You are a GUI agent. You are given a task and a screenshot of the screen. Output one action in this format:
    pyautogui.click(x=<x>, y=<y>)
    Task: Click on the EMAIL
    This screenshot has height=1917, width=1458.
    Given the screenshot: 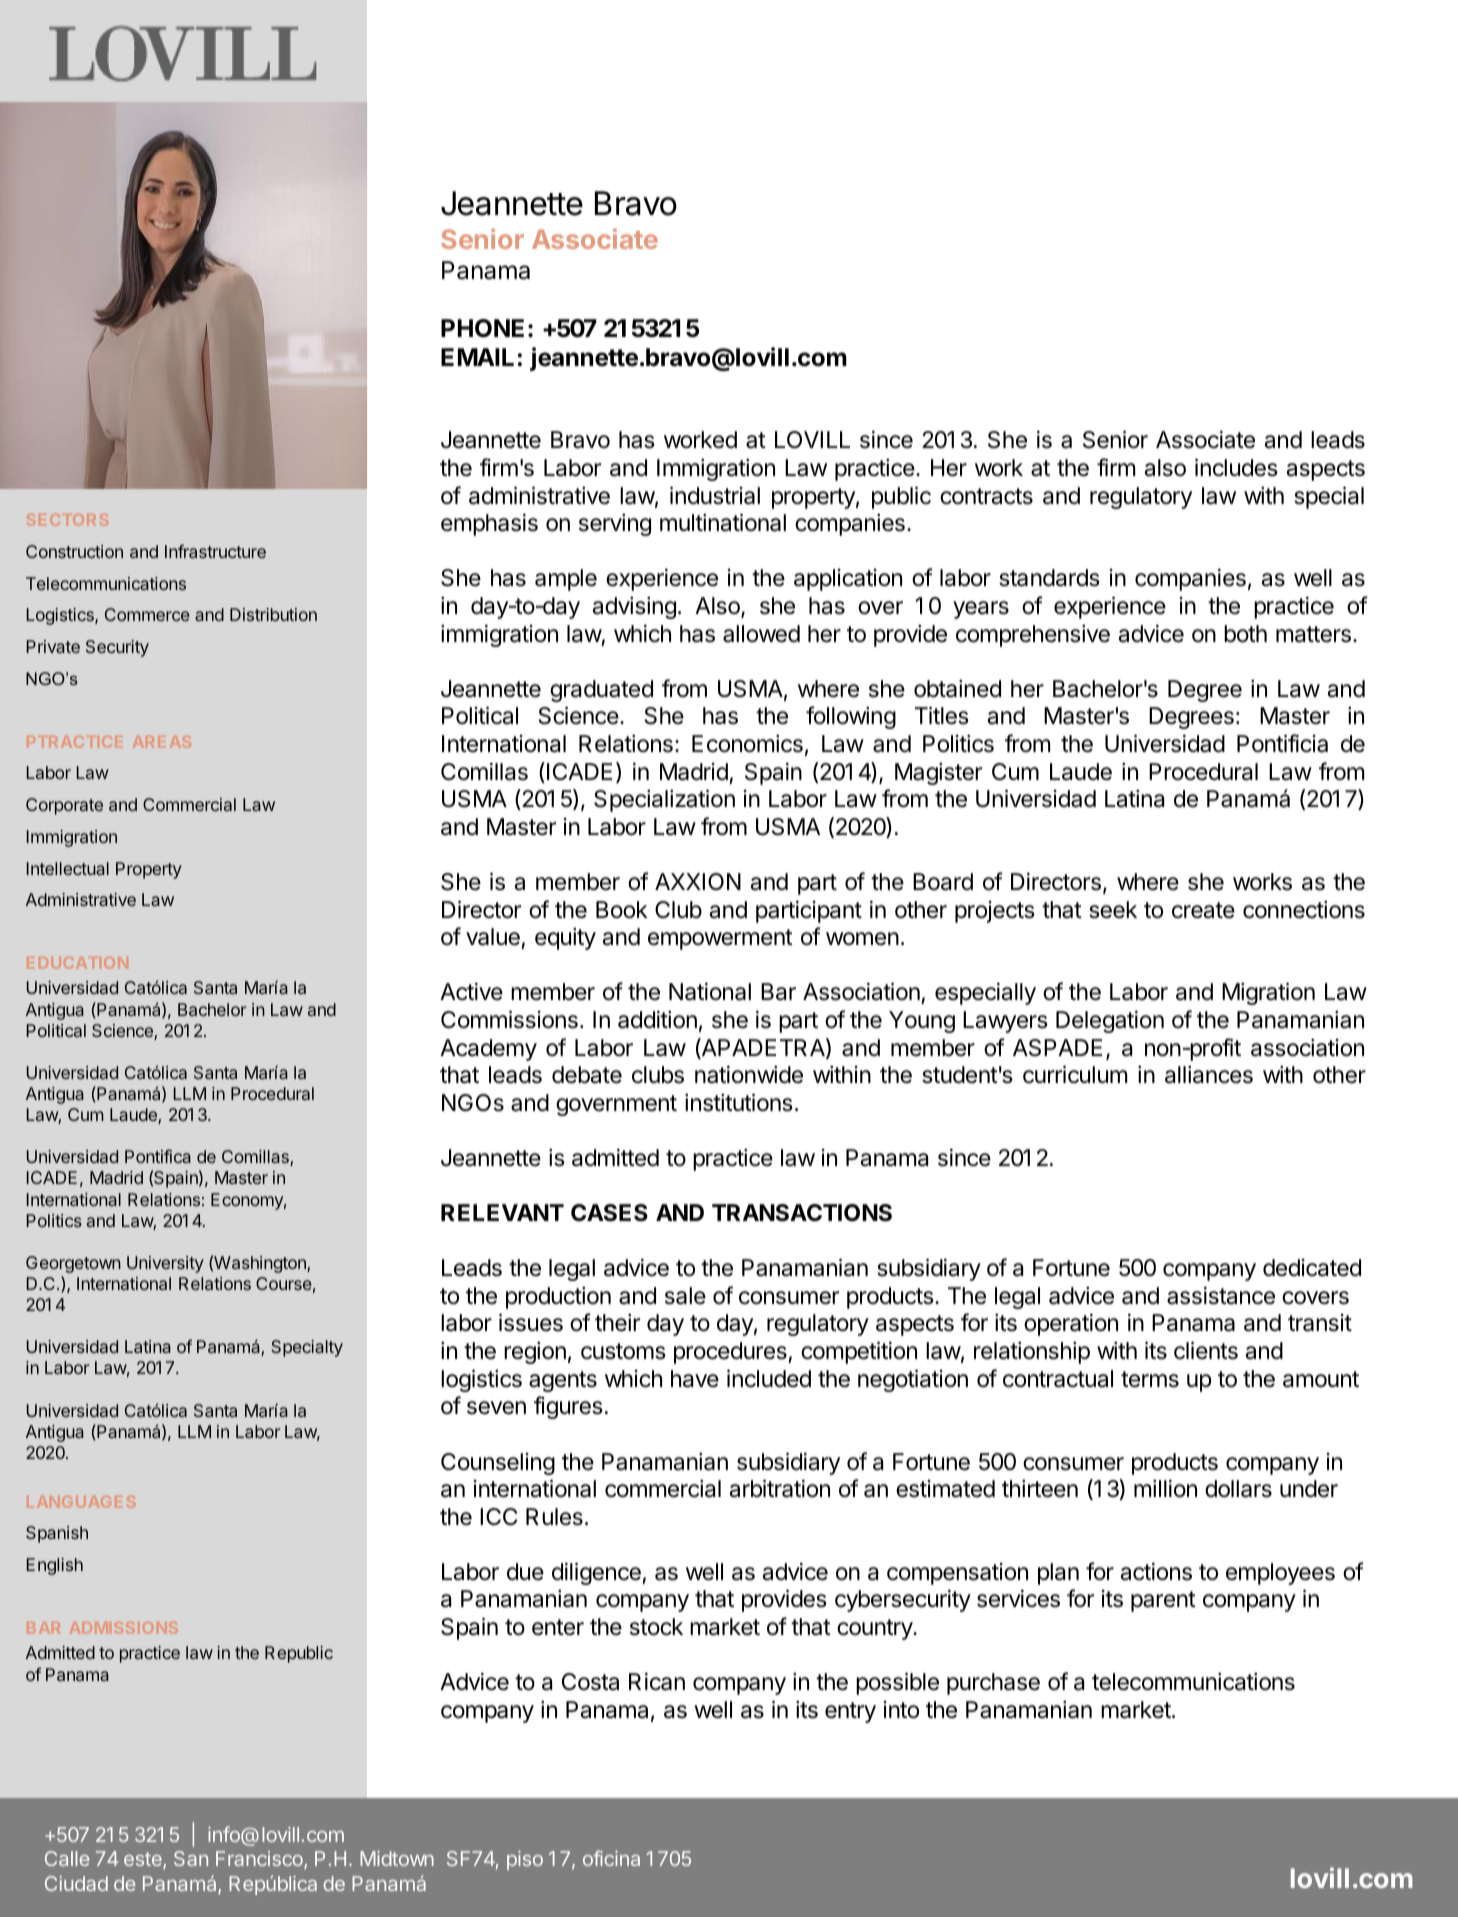 What is the action you would take?
    pyautogui.click(x=477, y=357)
